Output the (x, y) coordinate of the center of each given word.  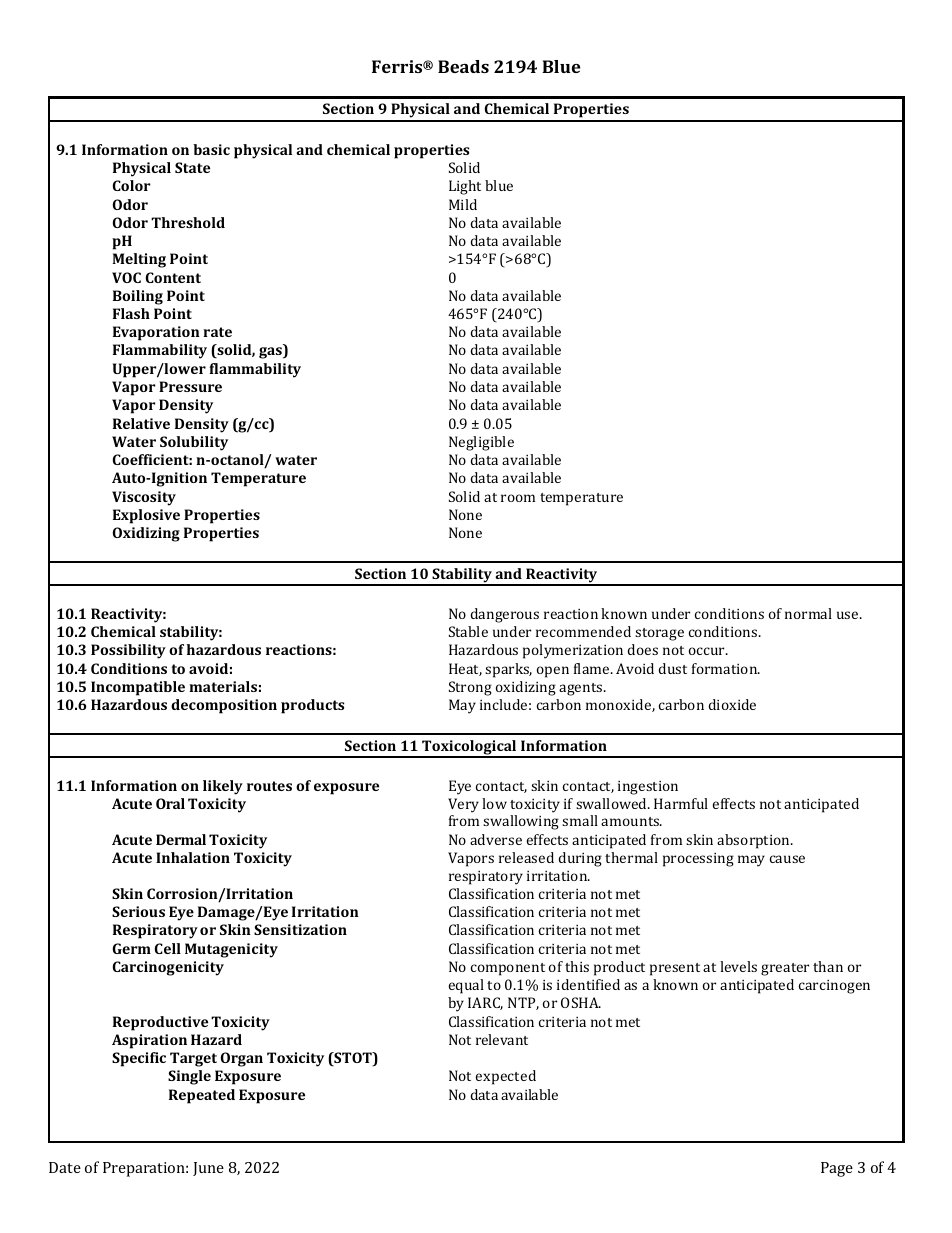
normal (808, 613)
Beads (463, 66)
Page (837, 1169)
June (208, 1169)
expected (506, 1077)
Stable (468, 631)
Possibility (128, 651)
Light (465, 187)
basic (211, 149)
